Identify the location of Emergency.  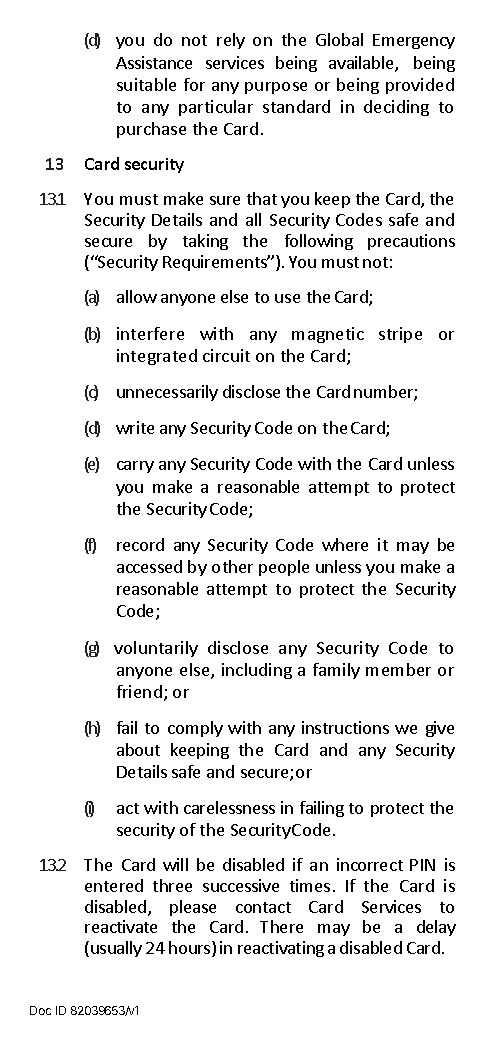
(414, 41).
